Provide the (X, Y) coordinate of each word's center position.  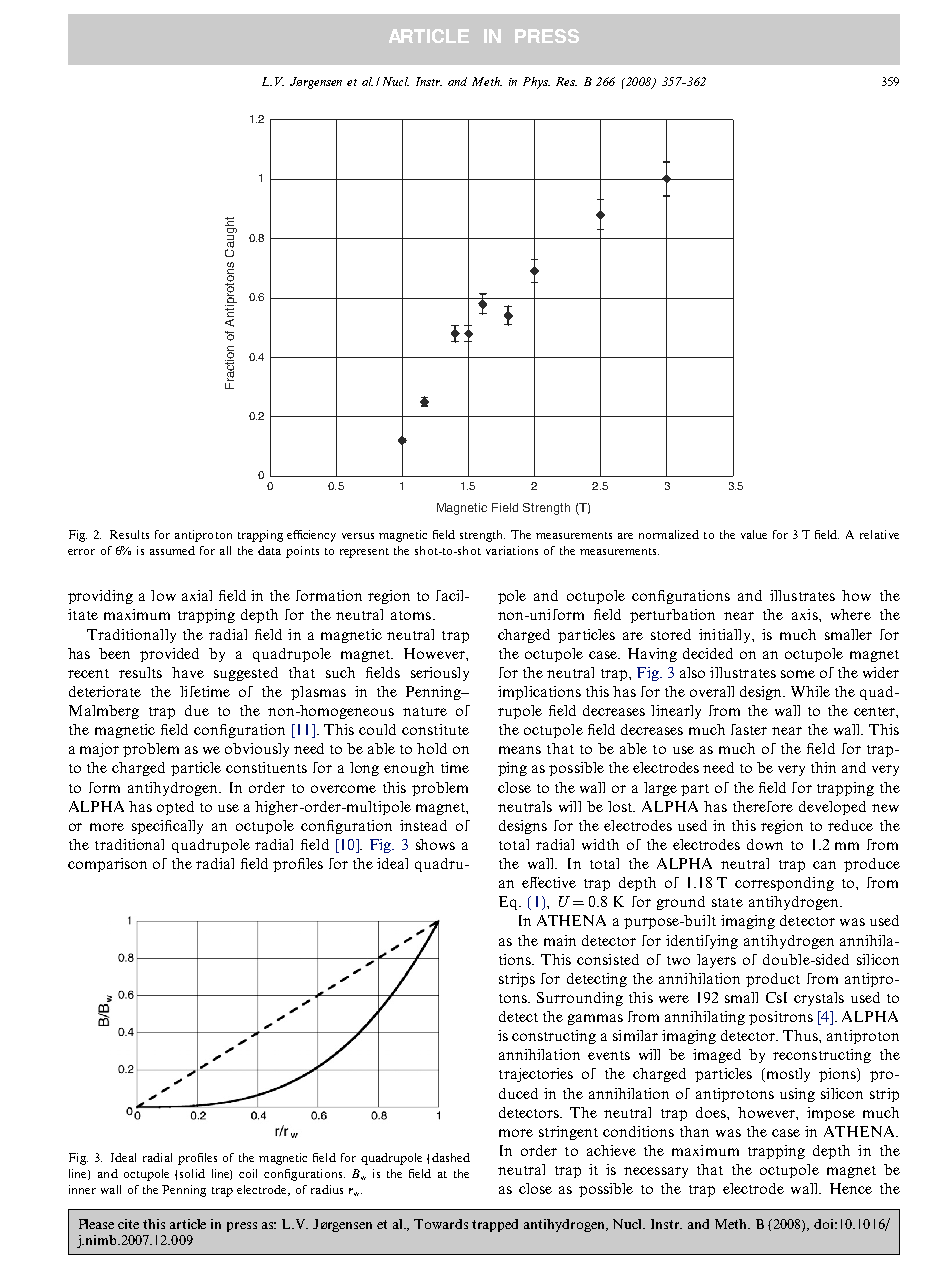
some (798, 674)
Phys (536, 83)
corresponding (784, 884)
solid (192, 1173)
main (560, 940)
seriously (440, 674)
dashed (451, 1157)
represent (364, 553)
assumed (172, 550)
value (754, 534)
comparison (107, 865)
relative (879, 534)
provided (169, 655)
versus (358, 536)
